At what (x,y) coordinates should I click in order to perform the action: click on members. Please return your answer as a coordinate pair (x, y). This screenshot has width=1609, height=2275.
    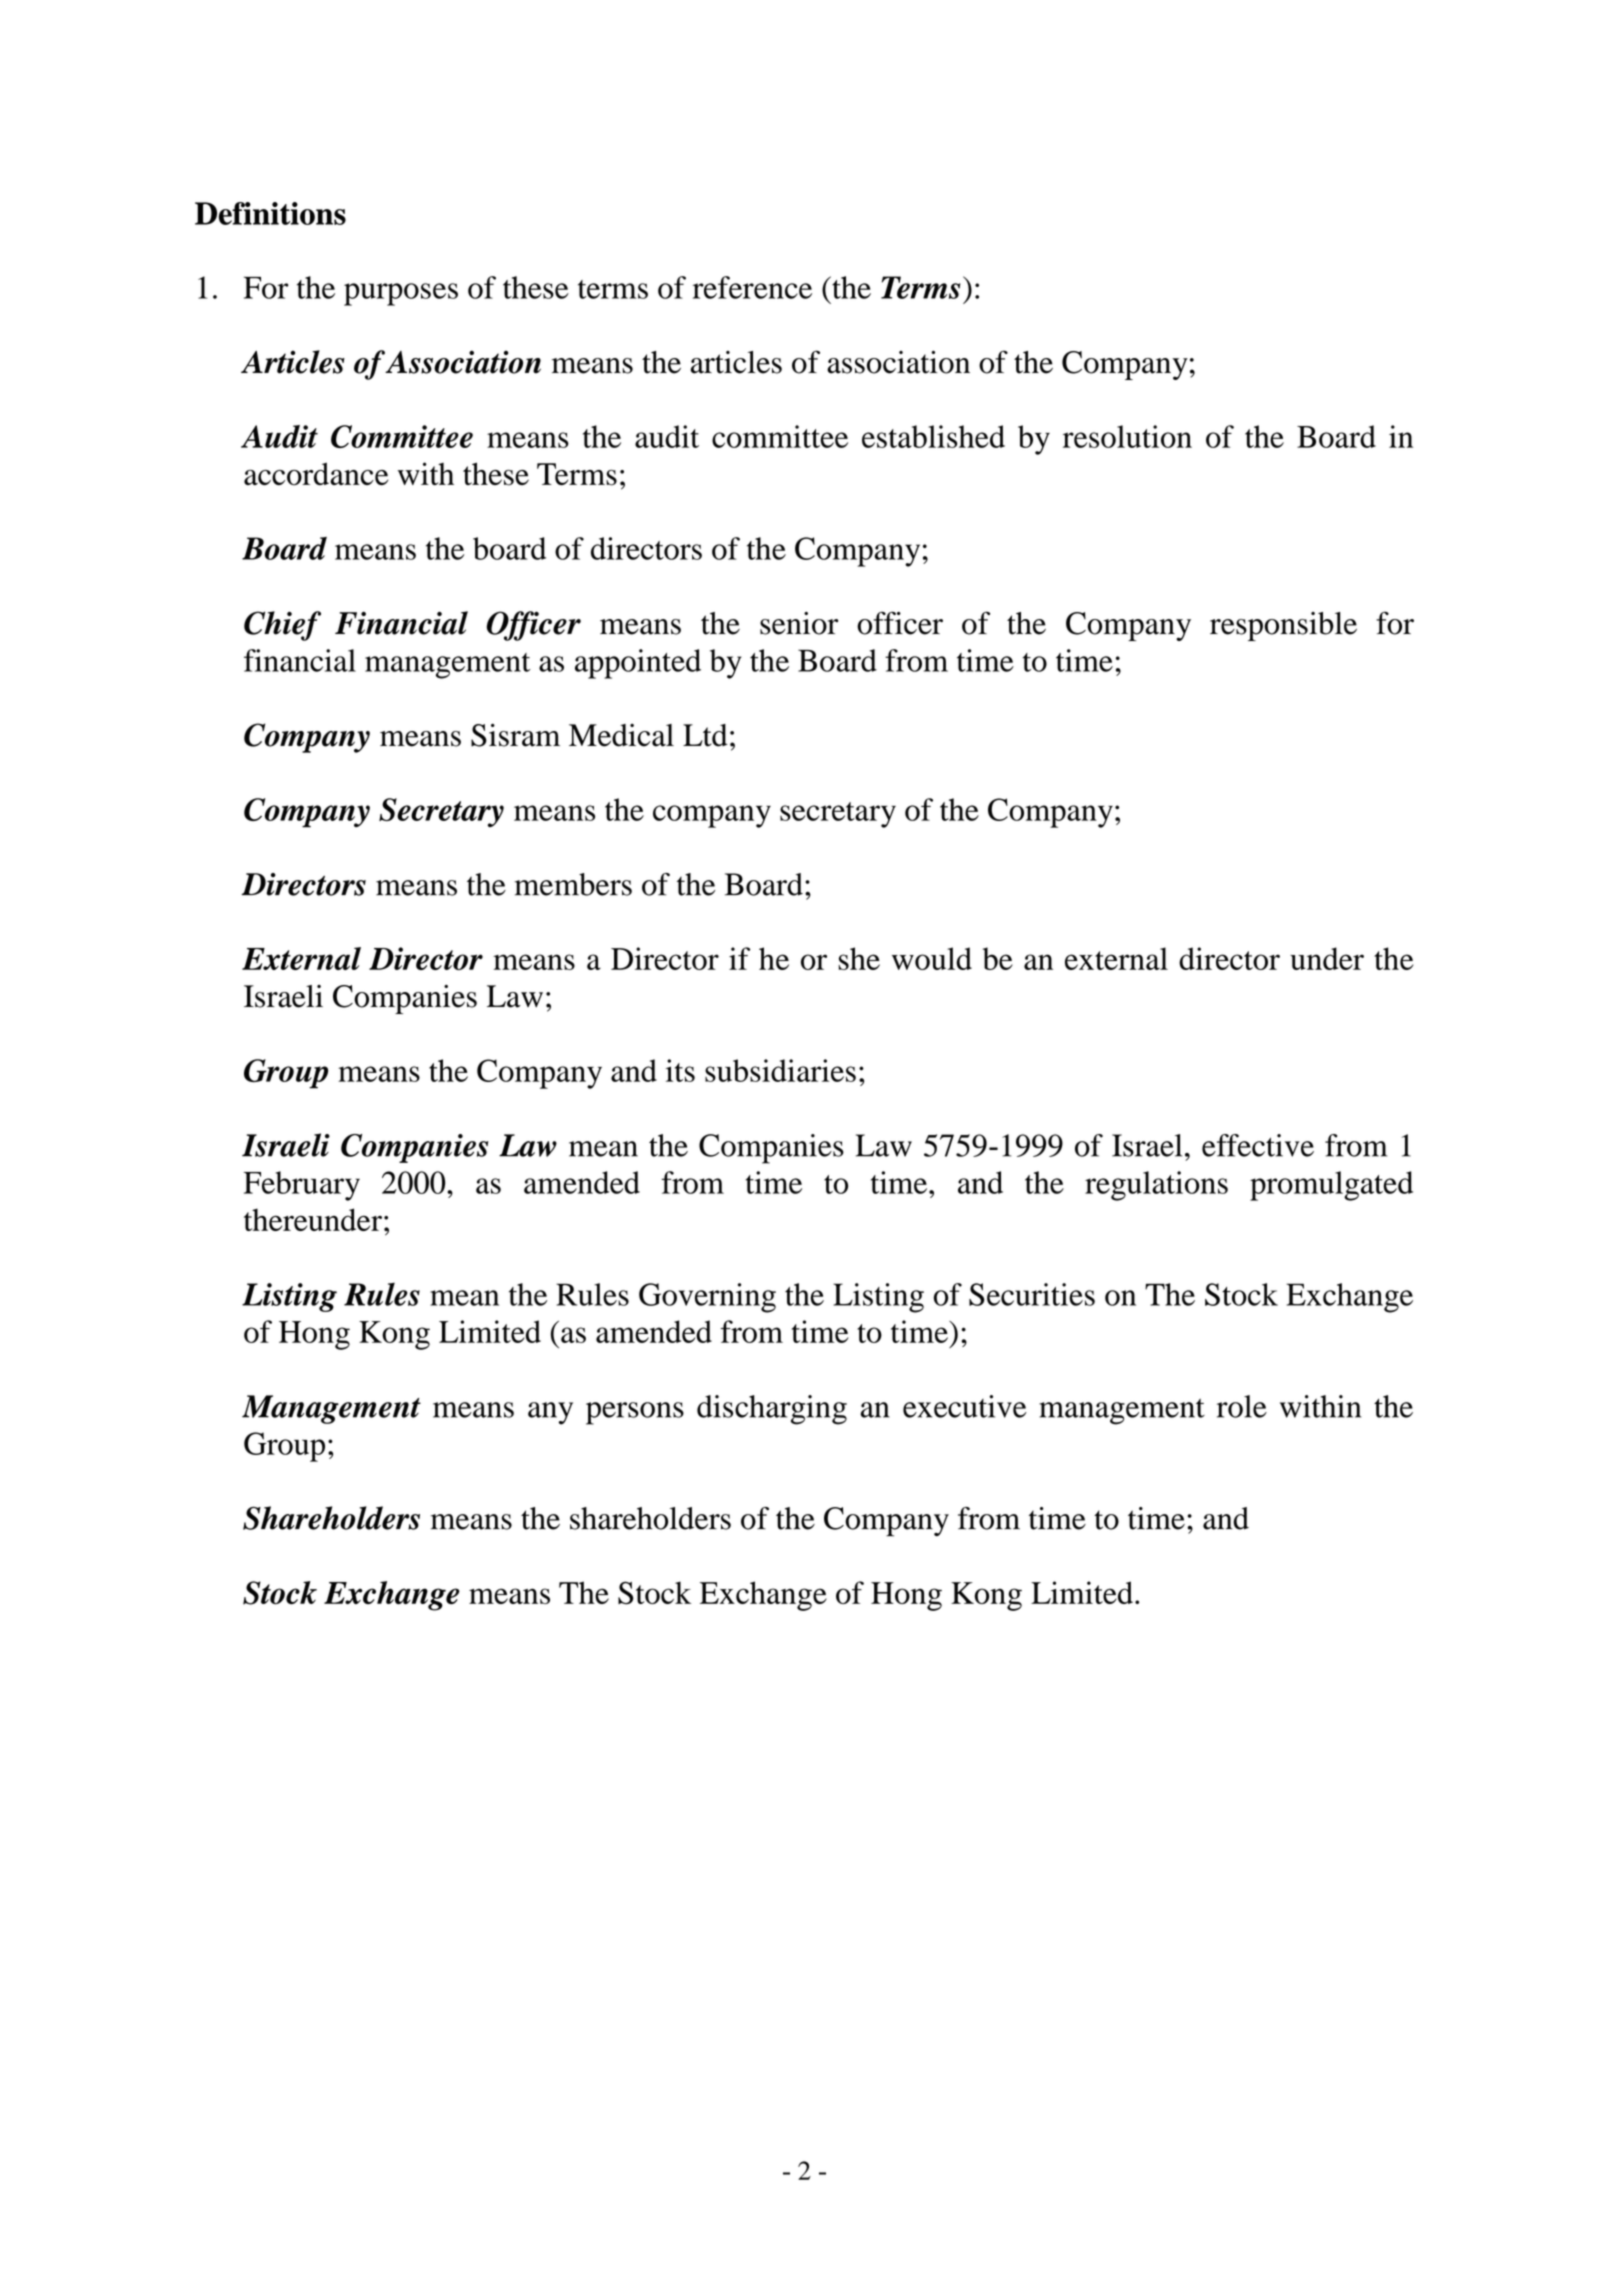
    Looking at the image, I should click on (573, 884).
